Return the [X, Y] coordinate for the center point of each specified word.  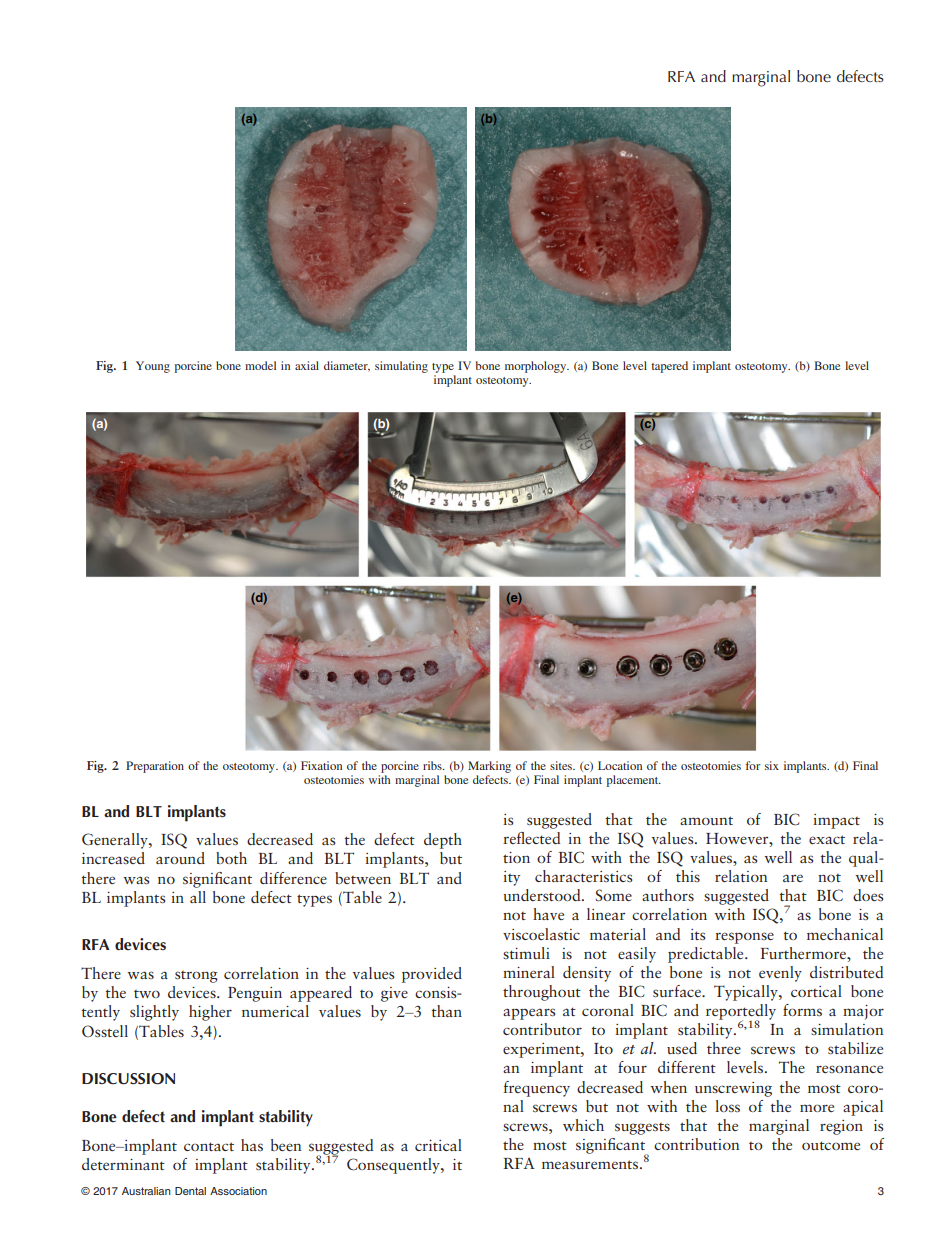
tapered [669, 367]
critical [438, 1145]
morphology [537, 367]
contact [209, 1146]
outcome [831, 1145]
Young [153, 367]
